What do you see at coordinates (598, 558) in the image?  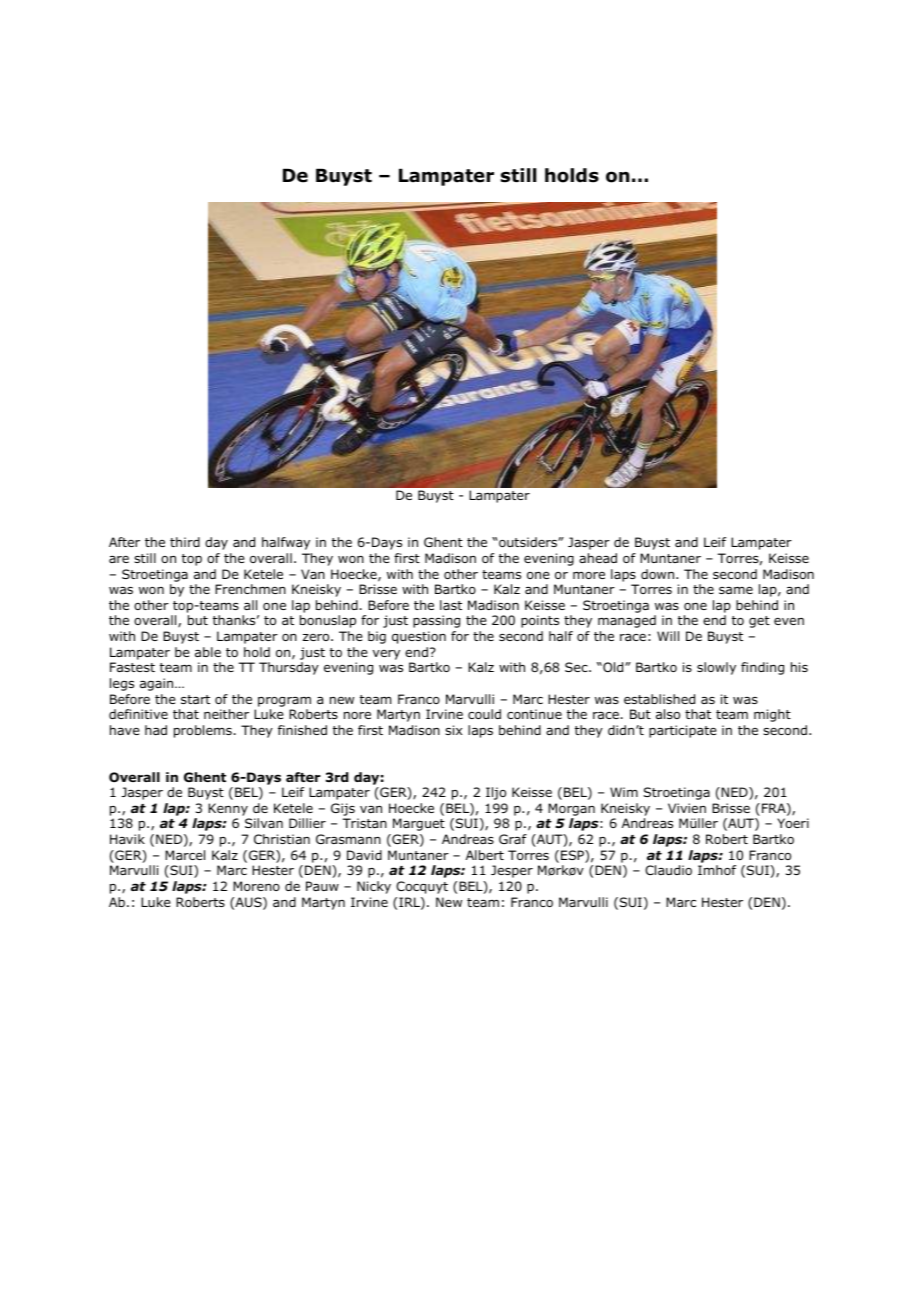 I see `ahead` at bounding box center [598, 558].
